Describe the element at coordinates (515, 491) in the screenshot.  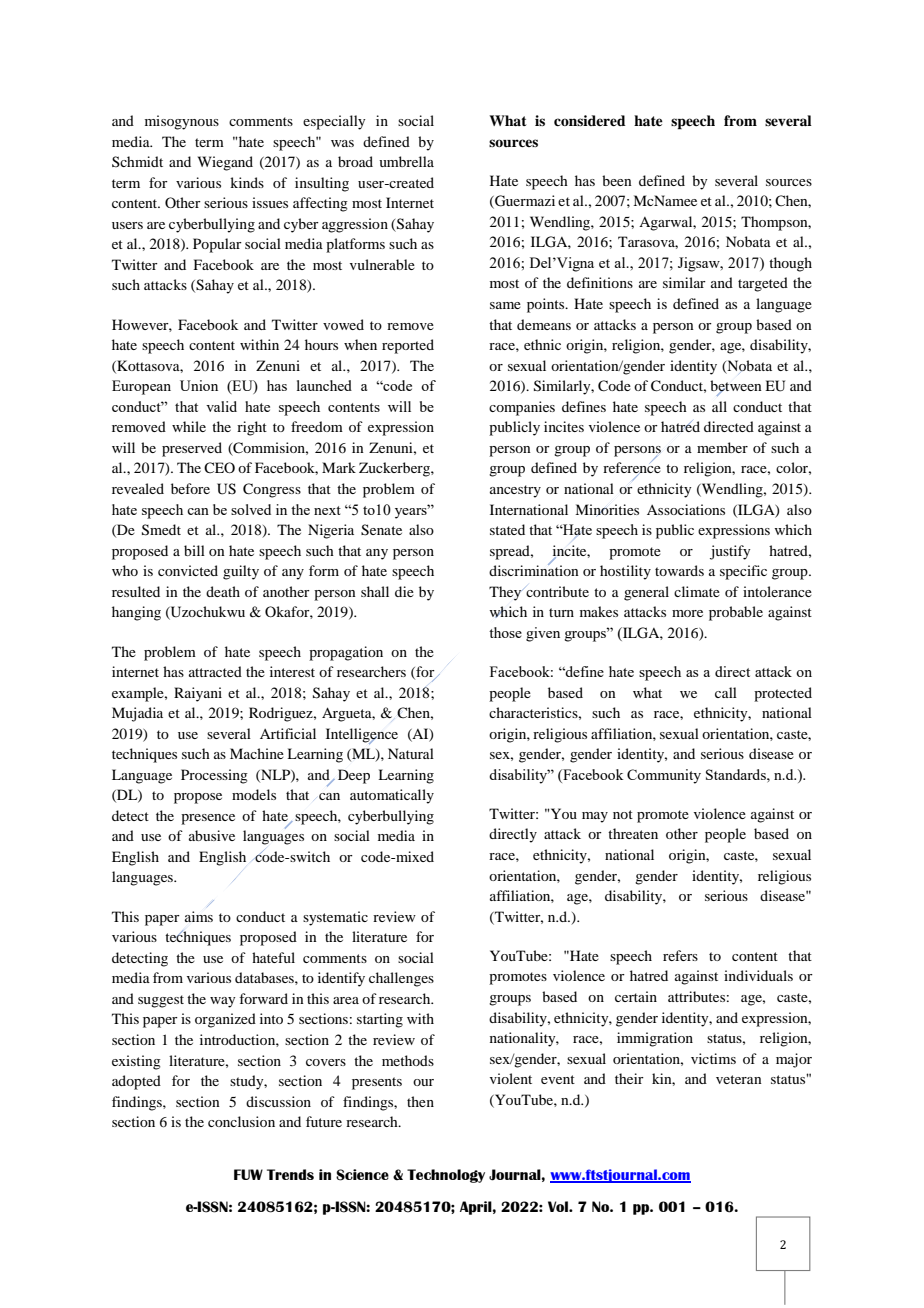
I see `ancestry` at that location.
